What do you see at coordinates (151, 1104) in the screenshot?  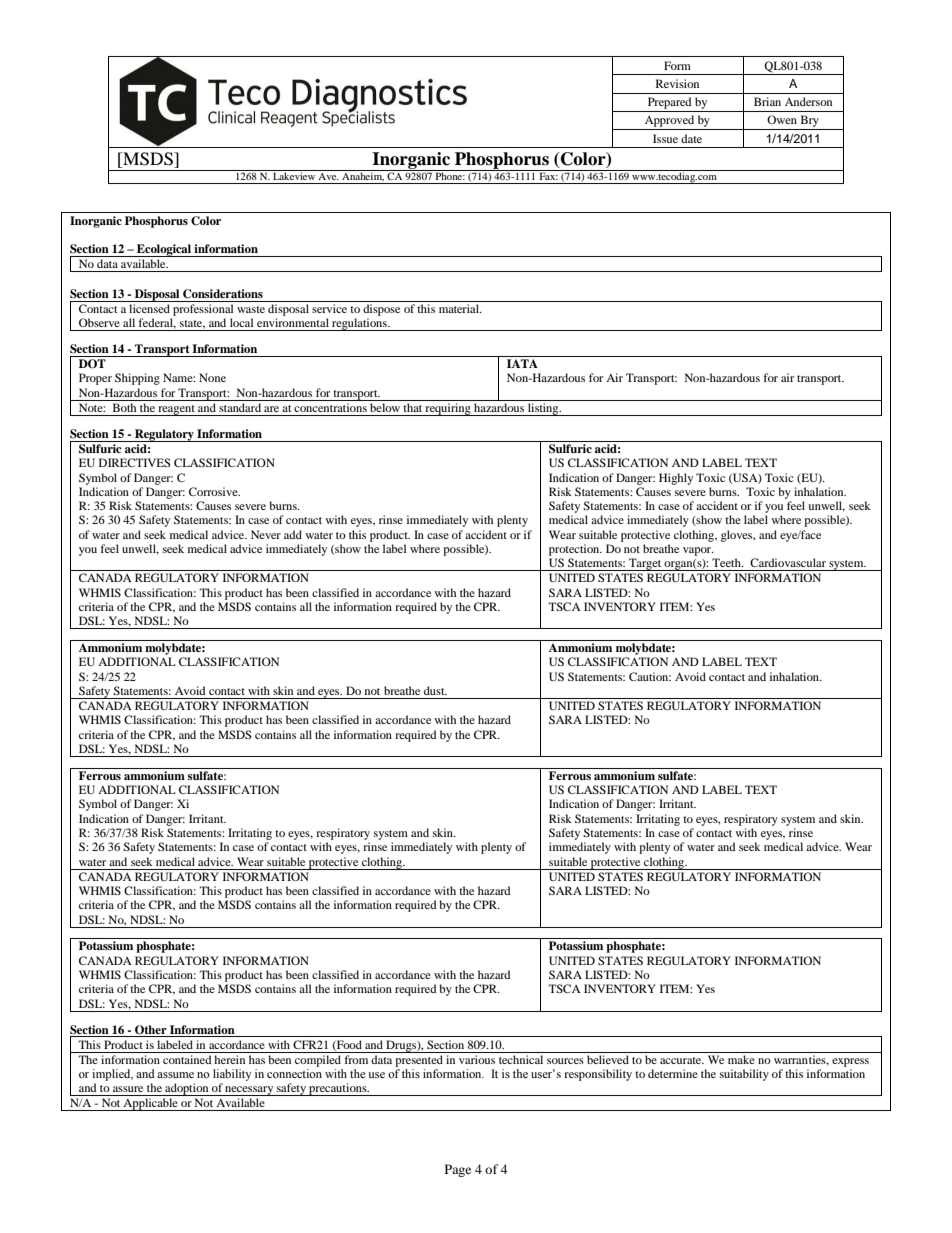 I see `Applicable` at bounding box center [151, 1104].
